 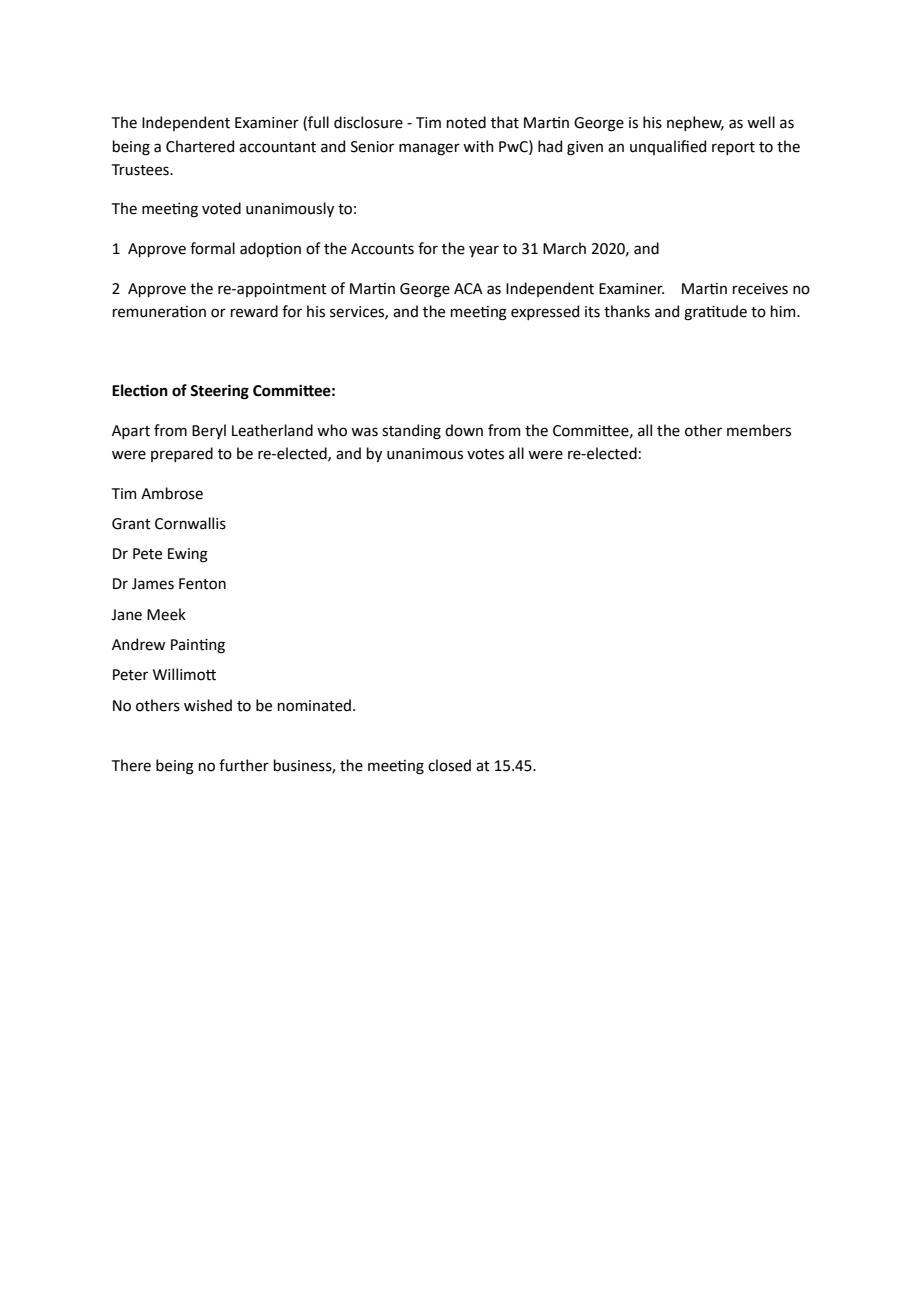 I want to click on members, so click(x=759, y=430).
